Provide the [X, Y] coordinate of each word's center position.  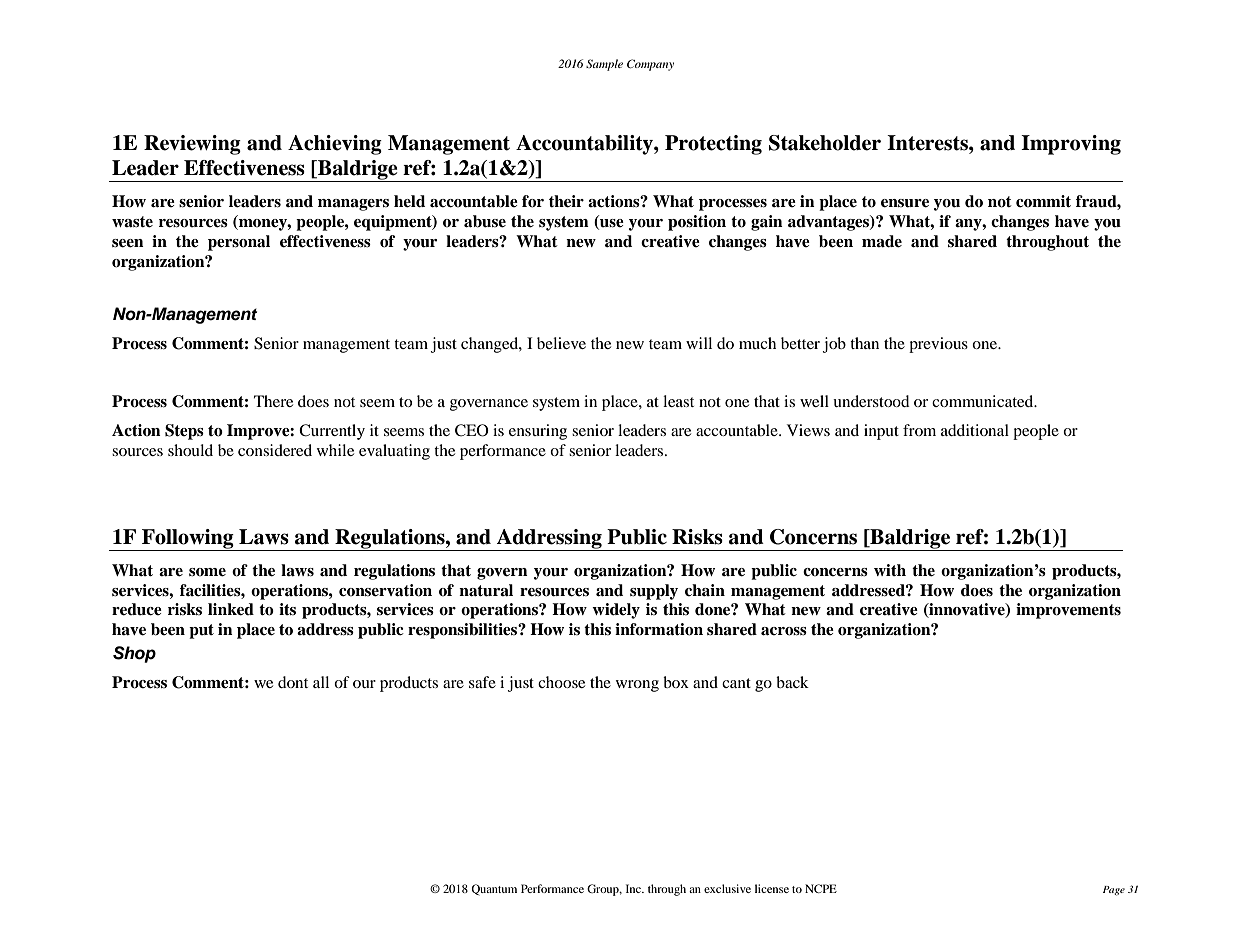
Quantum [494, 890]
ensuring [538, 432]
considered [275, 450]
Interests [928, 143]
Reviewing [192, 145]
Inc [634, 888]
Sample [604, 65]
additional [975, 430]
